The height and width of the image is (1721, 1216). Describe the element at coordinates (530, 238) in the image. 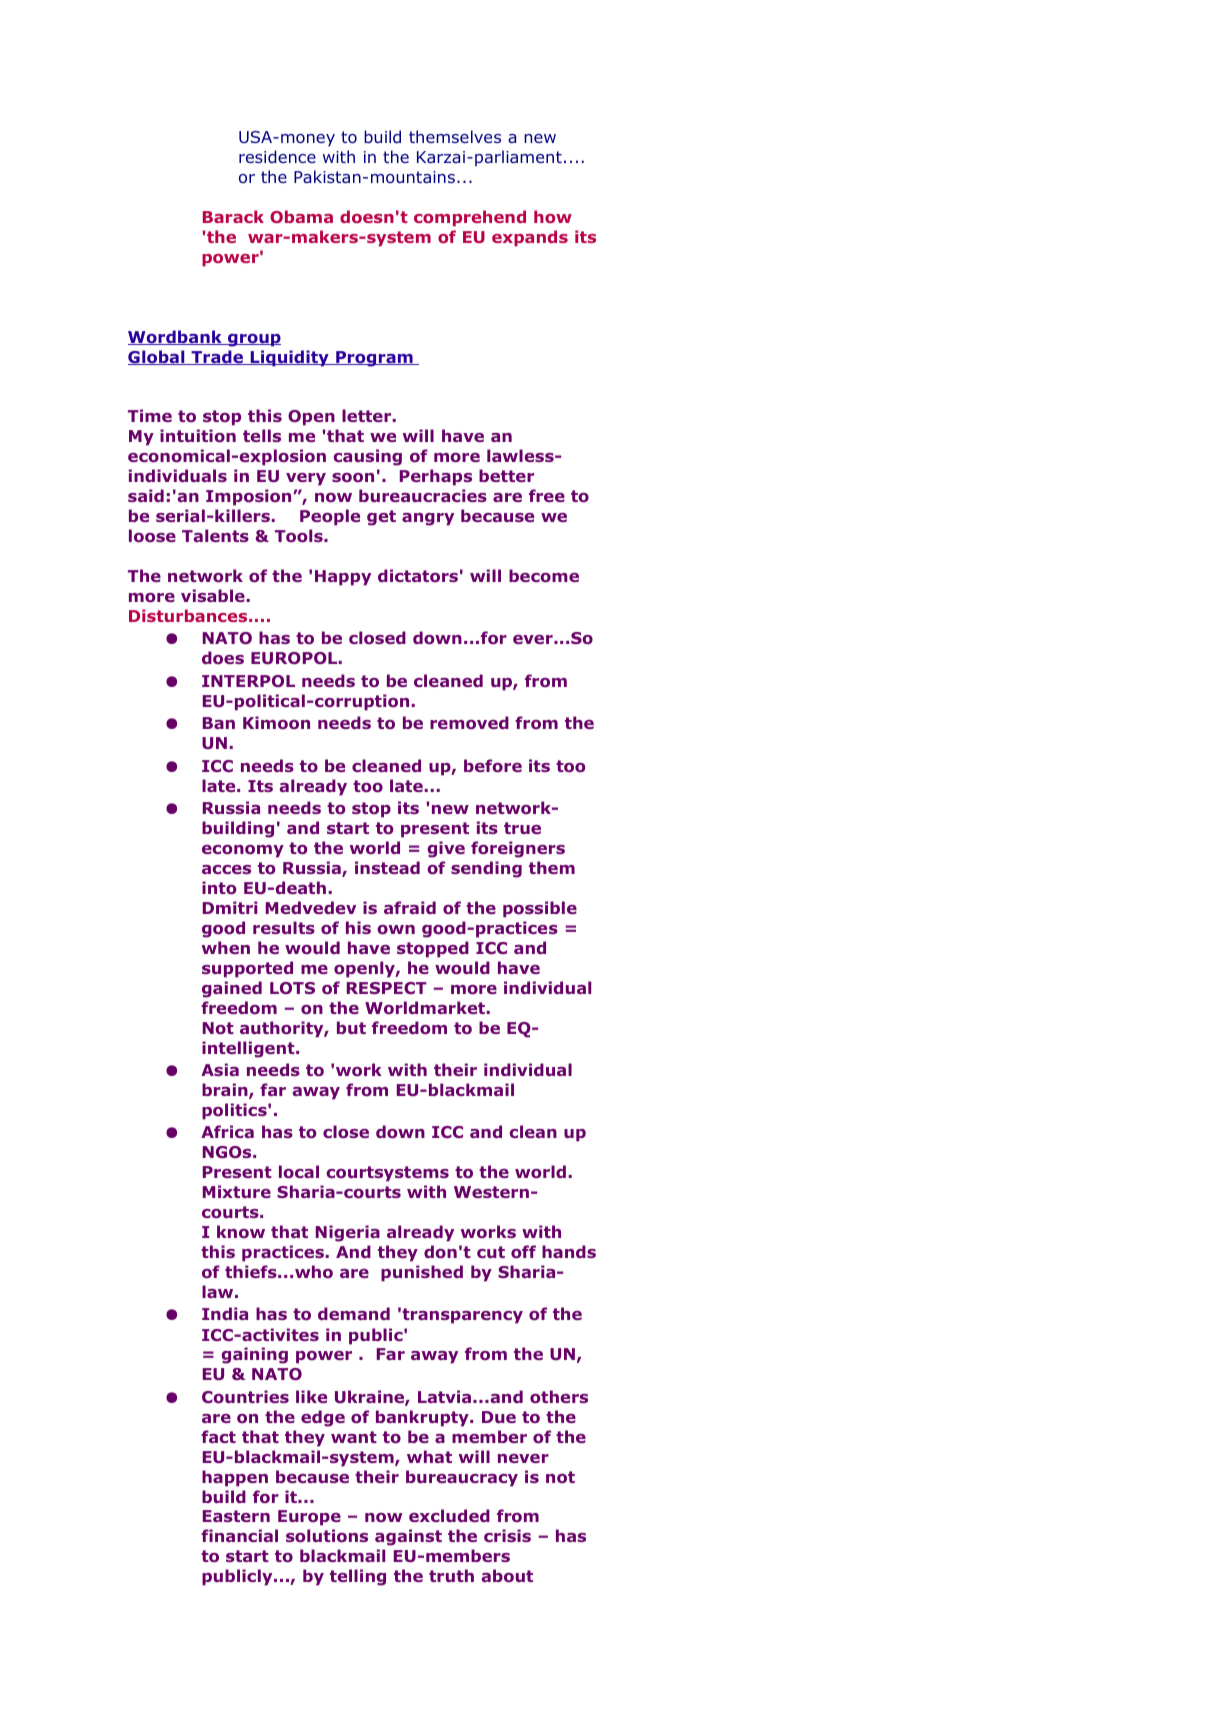

I see `expands` at that location.
